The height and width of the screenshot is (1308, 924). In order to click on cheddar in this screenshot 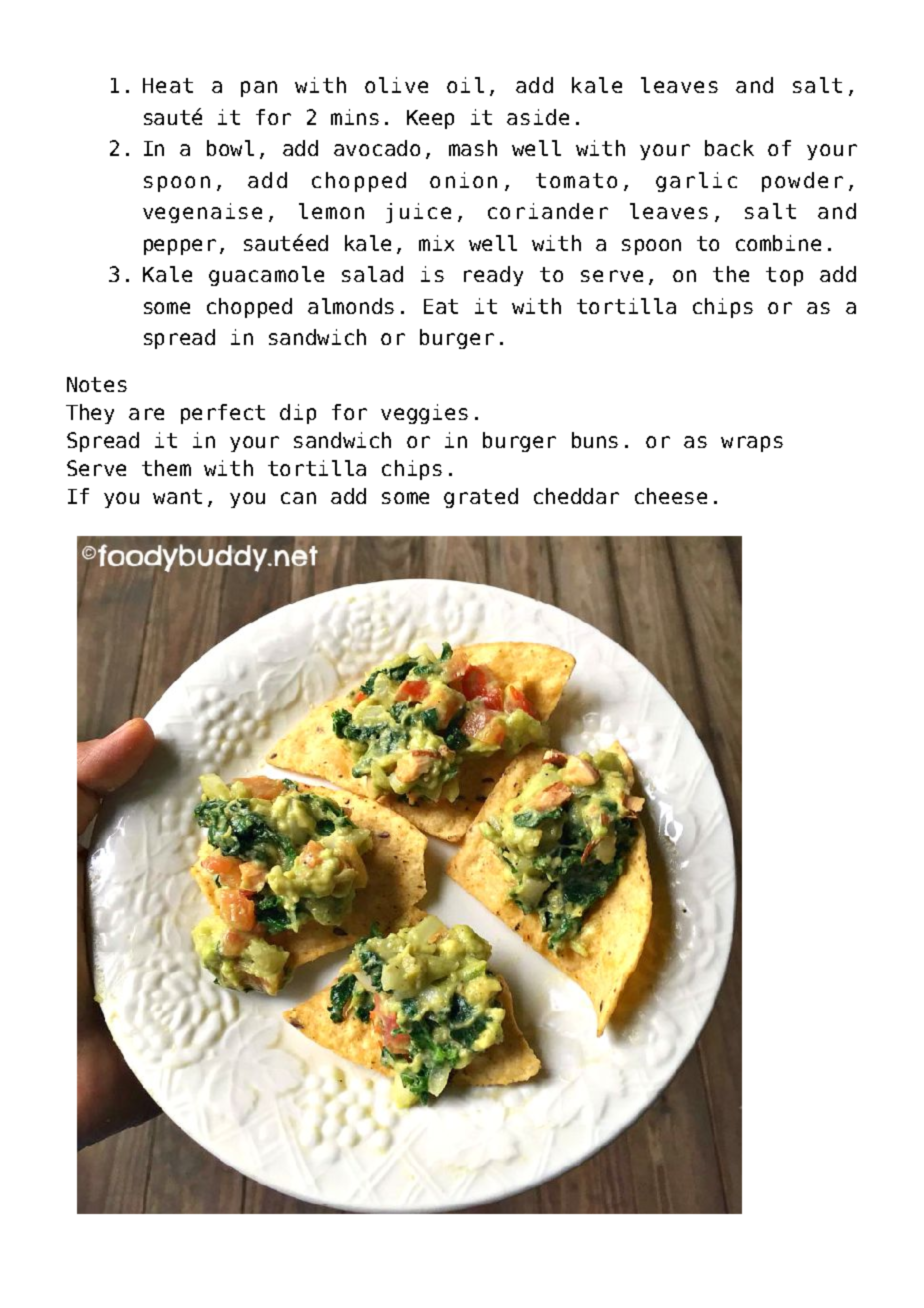, I will do `click(576, 496)`.
